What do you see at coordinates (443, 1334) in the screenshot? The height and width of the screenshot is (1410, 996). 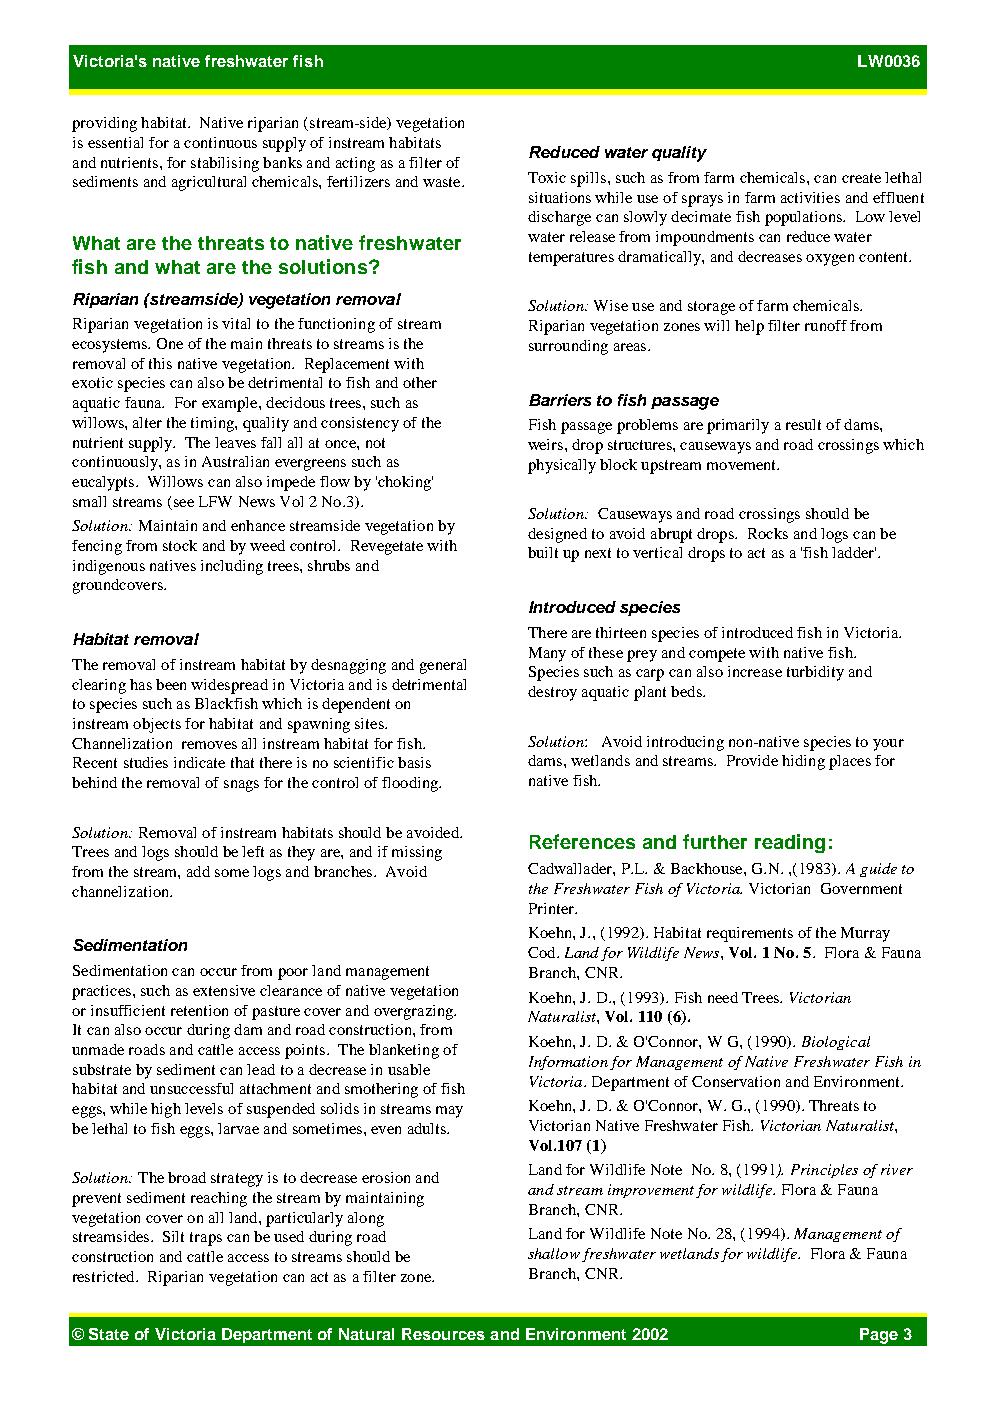 I see `Resources` at bounding box center [443, 1334].
